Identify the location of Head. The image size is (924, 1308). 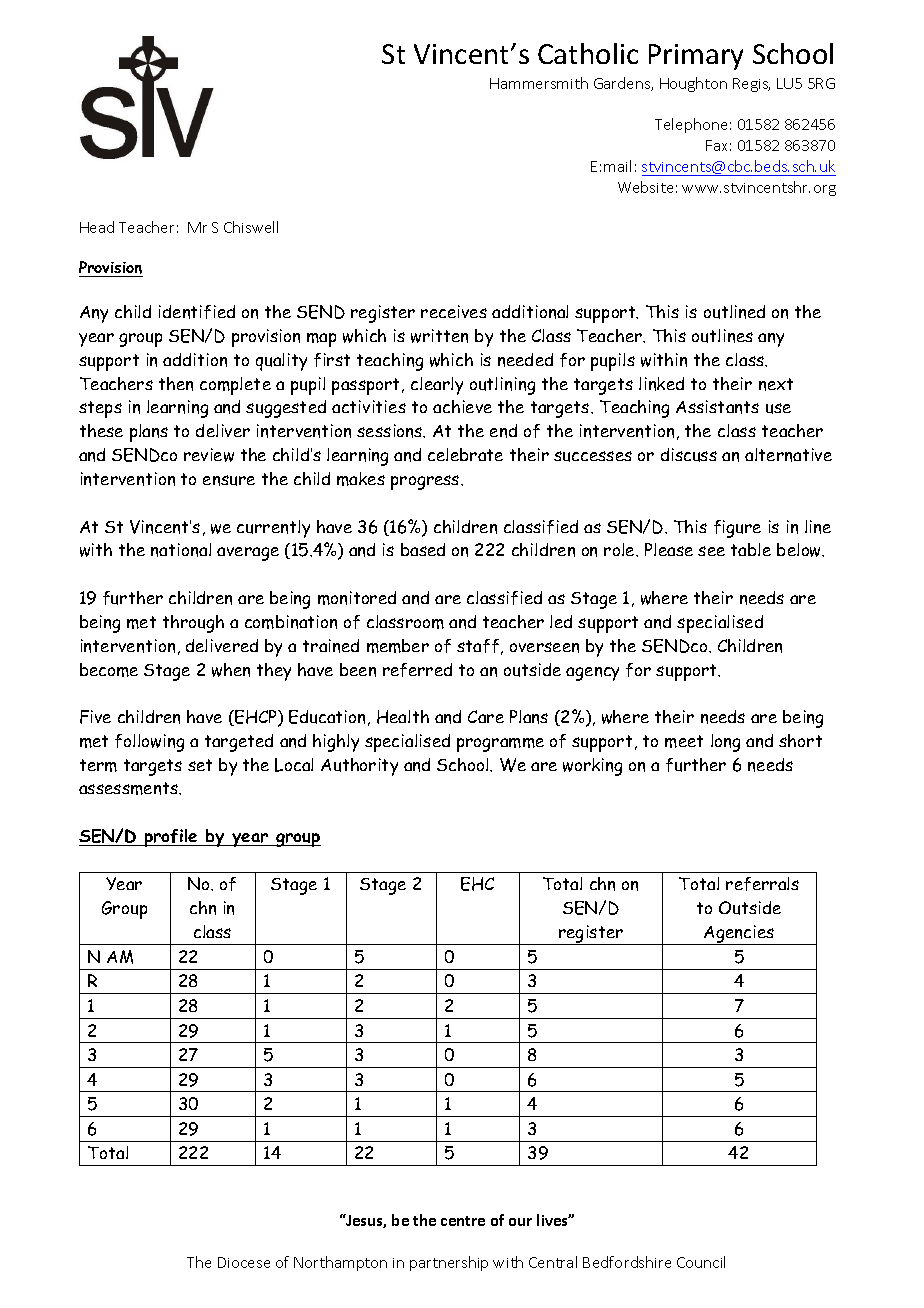
(97, 227).
